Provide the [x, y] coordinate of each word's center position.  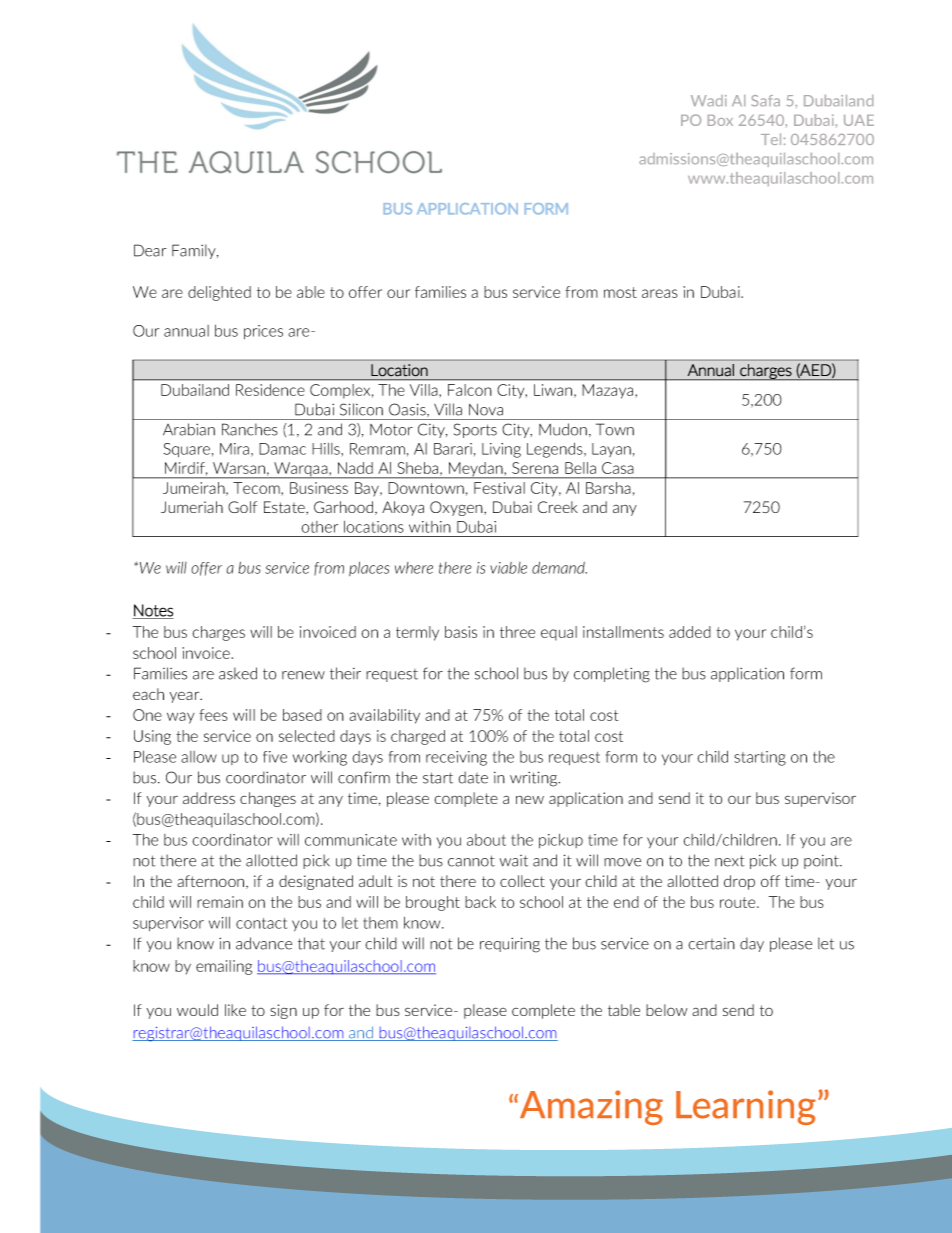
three [517, 632]
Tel [771, 139]
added [690, 632]
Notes [153, 611]
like [235, 1010]
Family [195, 251]
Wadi [709, 101]
